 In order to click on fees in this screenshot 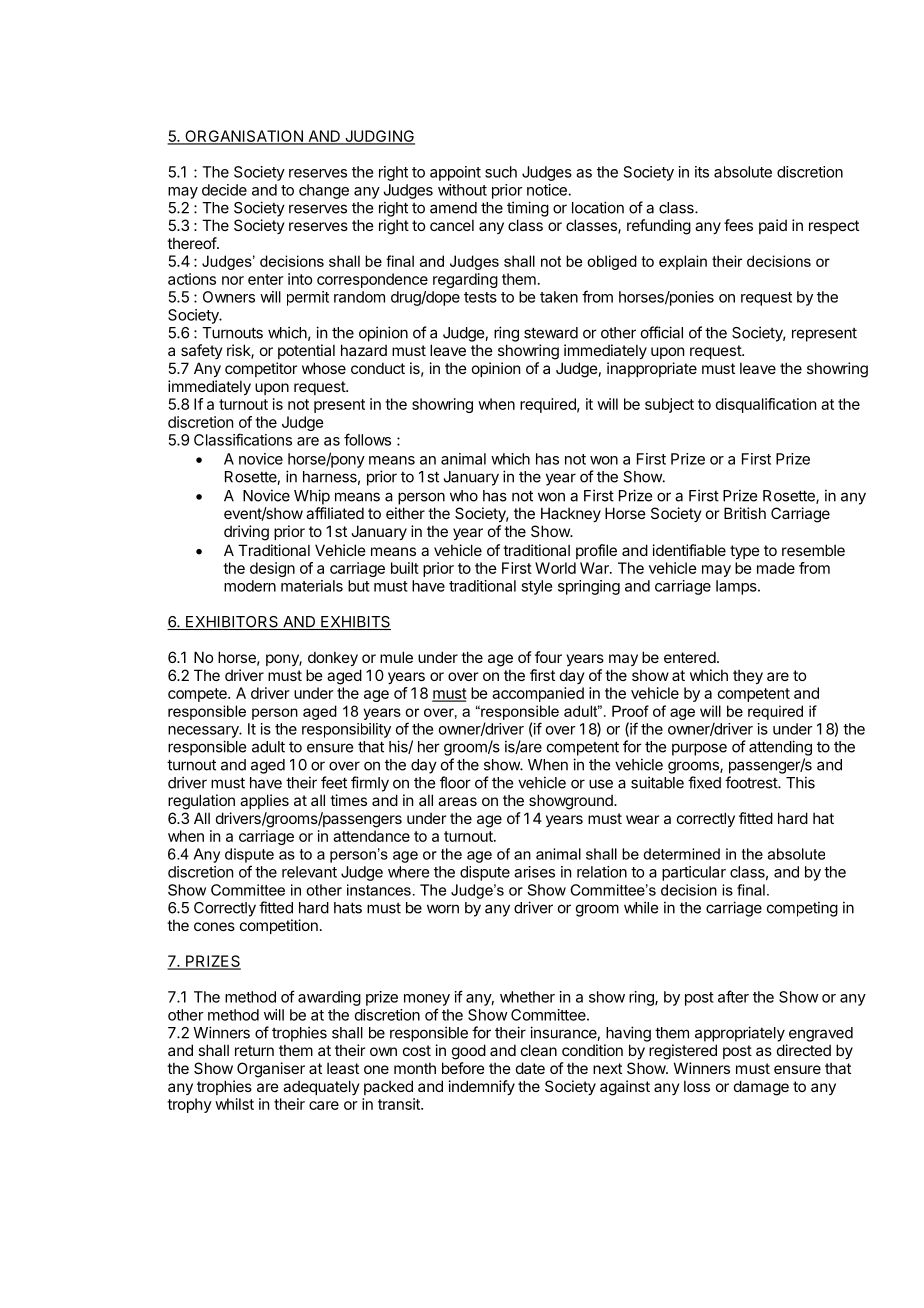, I will do `click(738, 225)`.
